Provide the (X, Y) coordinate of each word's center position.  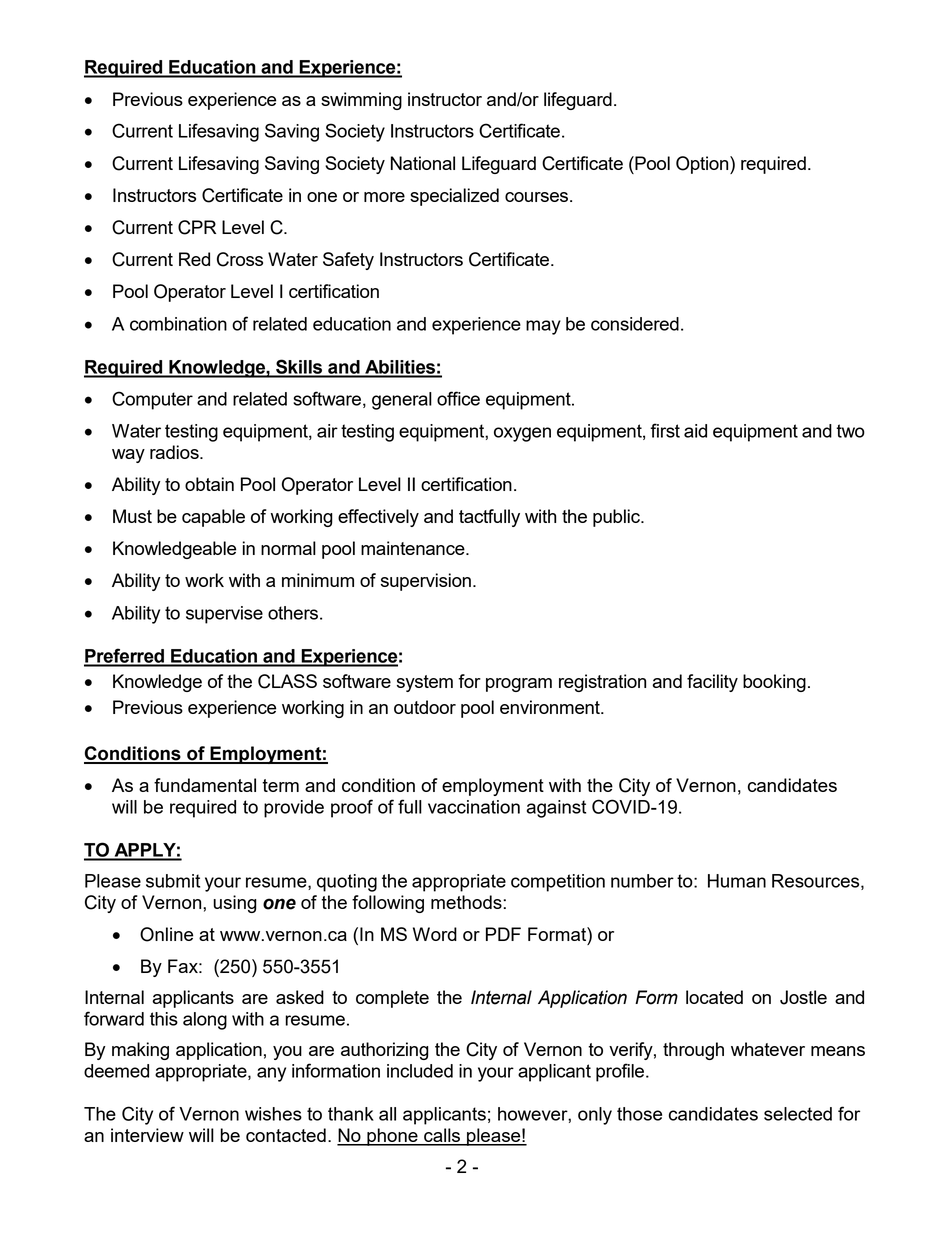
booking (774, 683)
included (420, 1071)
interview (147, 1135)
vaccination (474, 807)
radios (175, 452)
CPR (197, 227)
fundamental (205, 785)
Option (703, 165)
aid (695, 431)
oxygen (522, 434)
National (423, 163)
